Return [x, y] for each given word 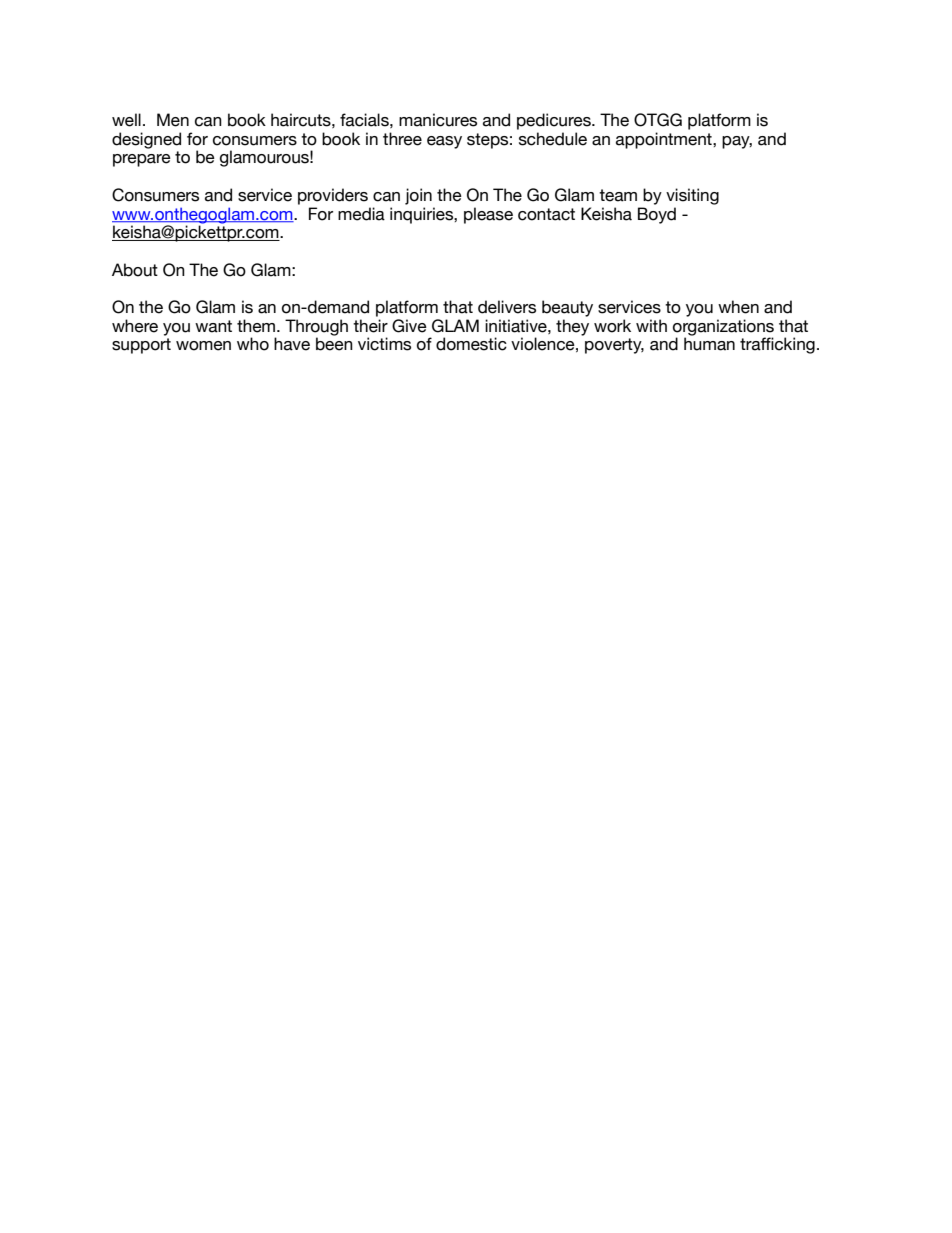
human [709, 344]
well [126, 120]
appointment [665, 140]
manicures [438, 120]
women [203, 346]
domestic [471, 344]
